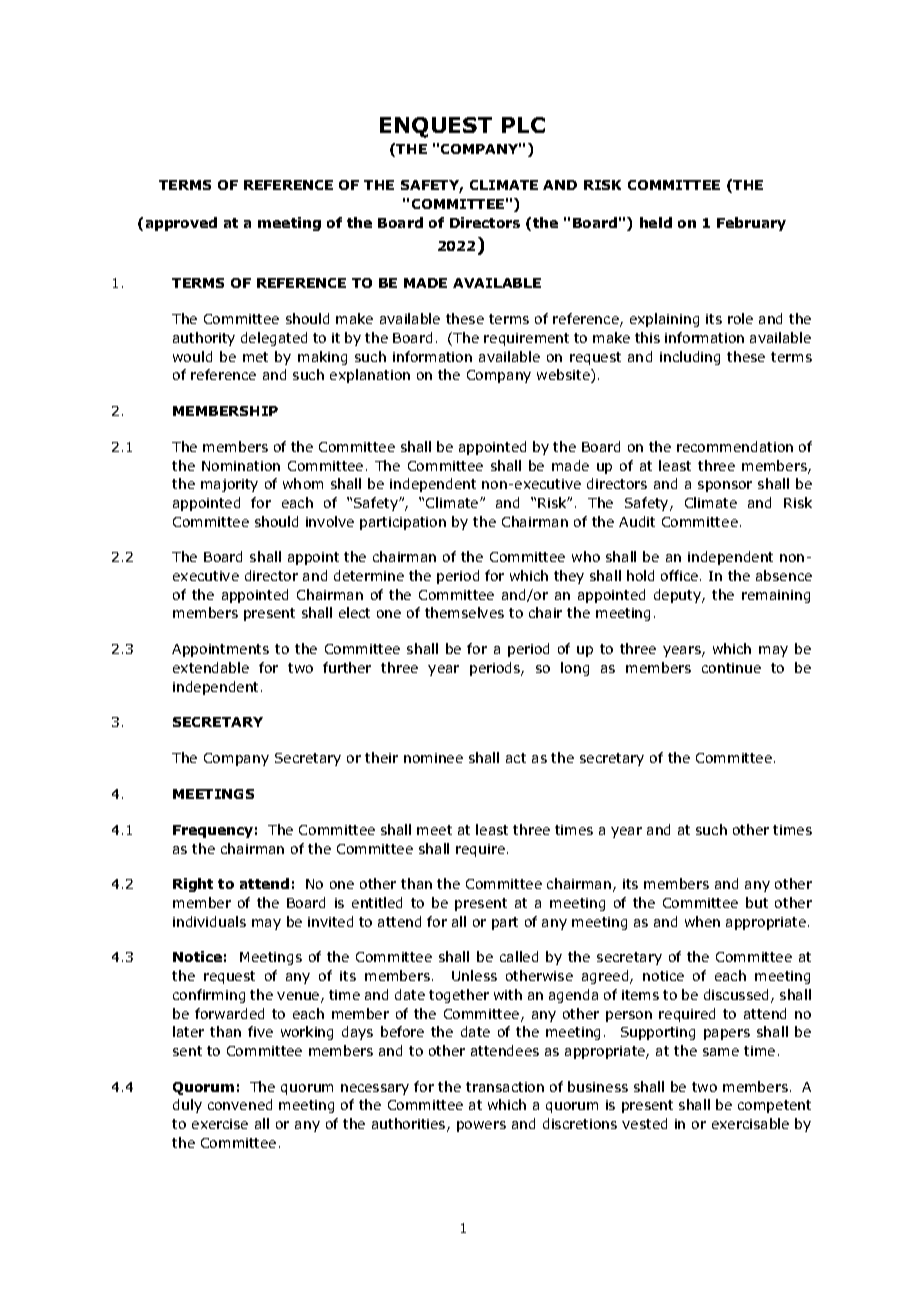 This screenshot has height=1308, width=924. What do you see at coordinates (211, 667) in the screenshot?
I see `extendable` at bounding box center [211, 667].
